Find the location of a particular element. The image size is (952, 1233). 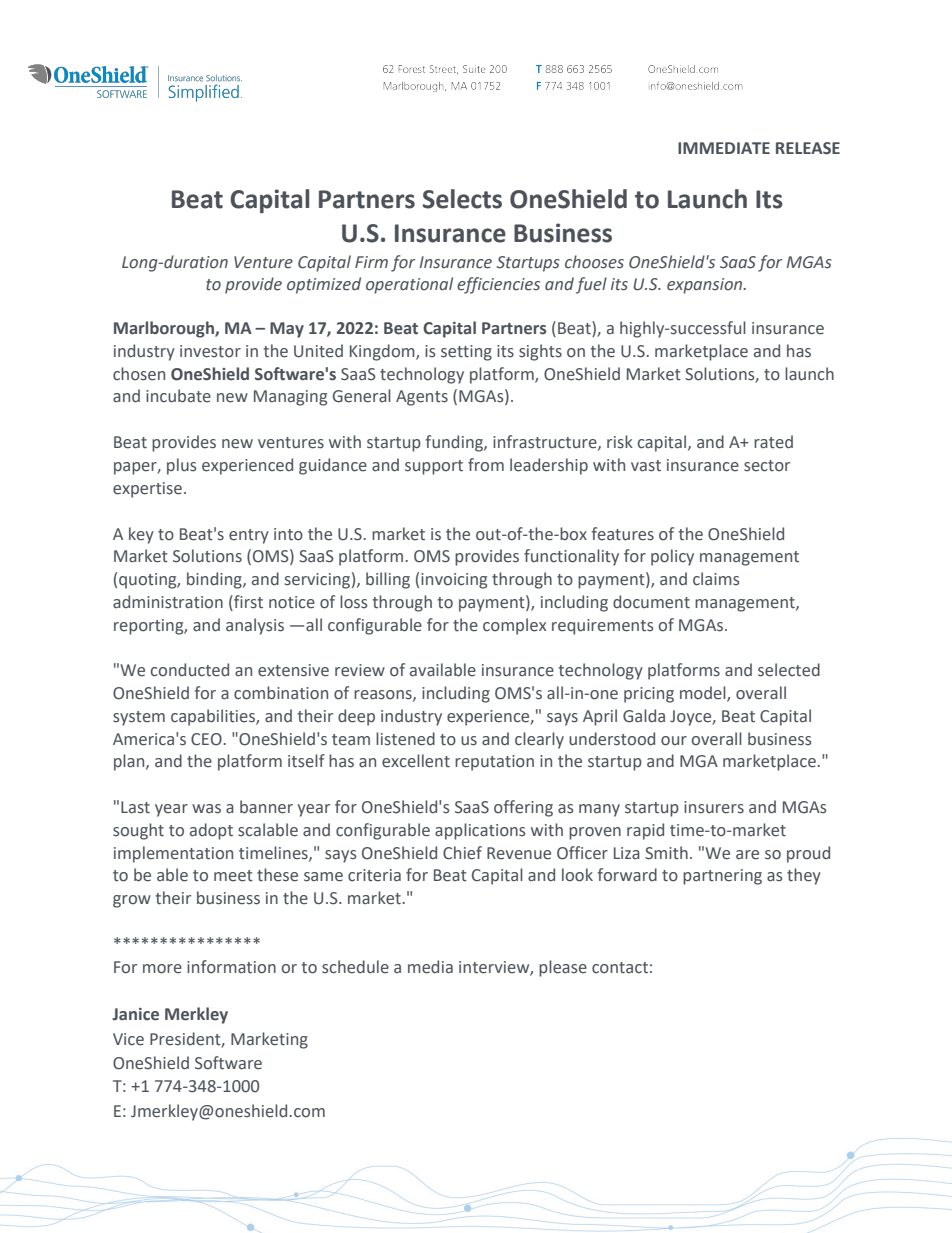

Selects is located at coordinates (462, 199).
